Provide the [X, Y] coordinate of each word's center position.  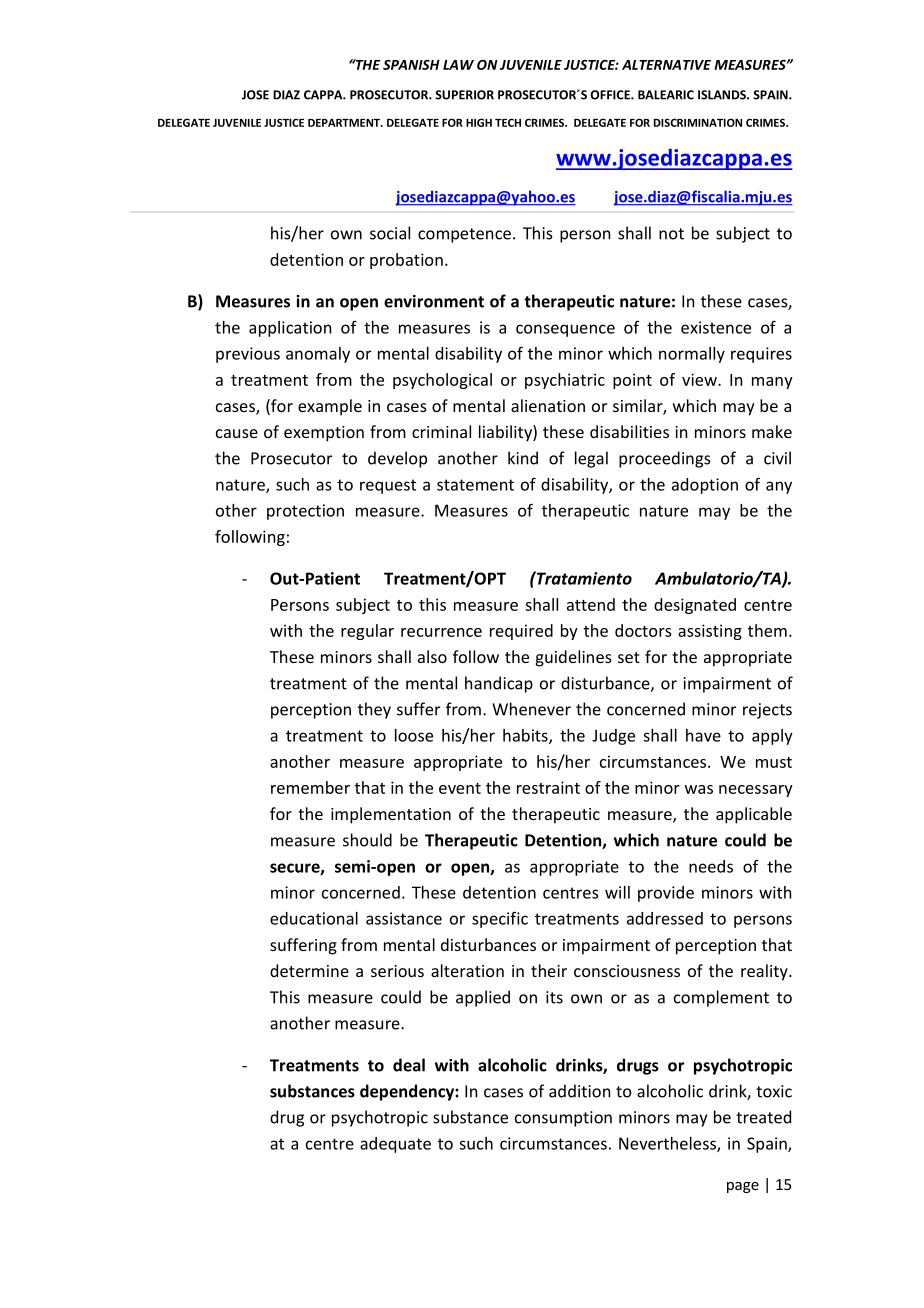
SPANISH [411, 65]
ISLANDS [723, 95]
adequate [395, 1145]
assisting [710, 632]
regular [367, 632]
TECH [508, 122]
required [521, 632]
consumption [563, 1119]
